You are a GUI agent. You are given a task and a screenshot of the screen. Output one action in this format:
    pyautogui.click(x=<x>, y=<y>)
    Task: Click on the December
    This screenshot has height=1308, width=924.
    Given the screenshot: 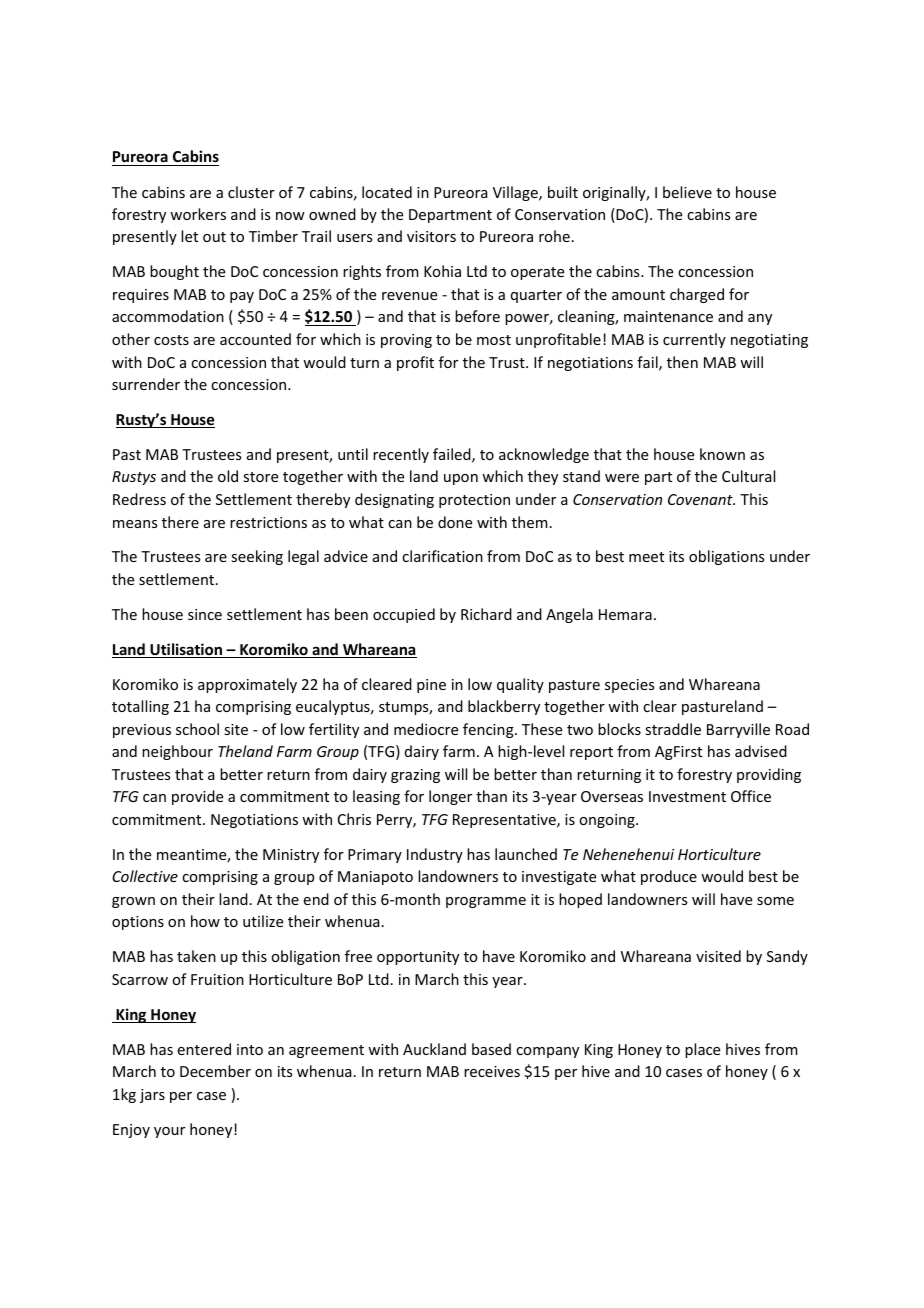 What is the action you would take?
    pyautogui.click(x=215, y=1071)
